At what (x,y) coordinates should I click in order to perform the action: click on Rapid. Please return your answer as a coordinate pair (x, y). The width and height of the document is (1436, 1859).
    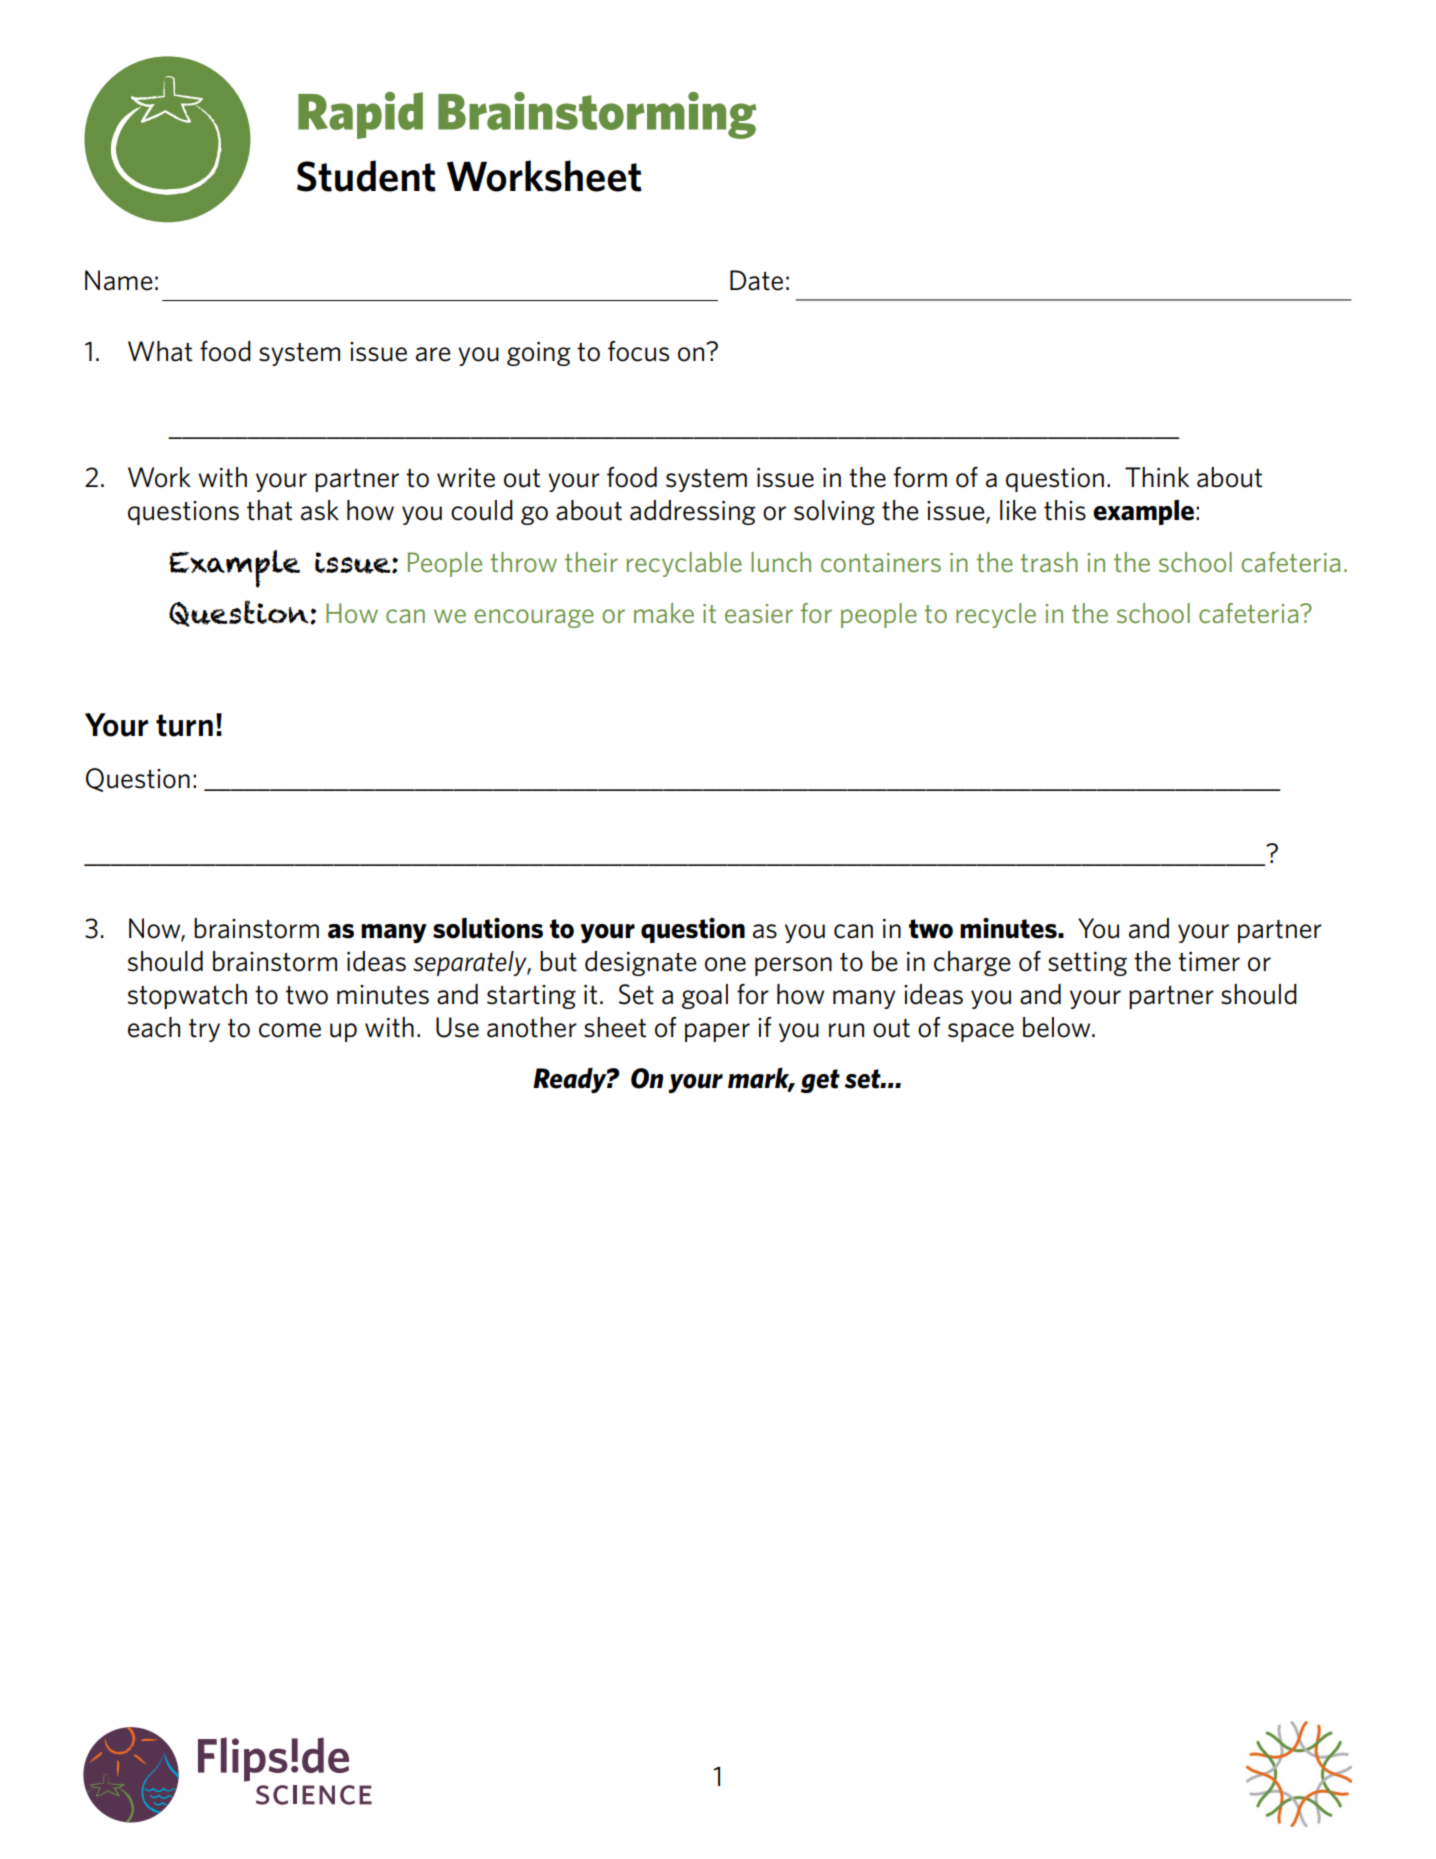
    Looking at the image, I should click on (360, 115).
